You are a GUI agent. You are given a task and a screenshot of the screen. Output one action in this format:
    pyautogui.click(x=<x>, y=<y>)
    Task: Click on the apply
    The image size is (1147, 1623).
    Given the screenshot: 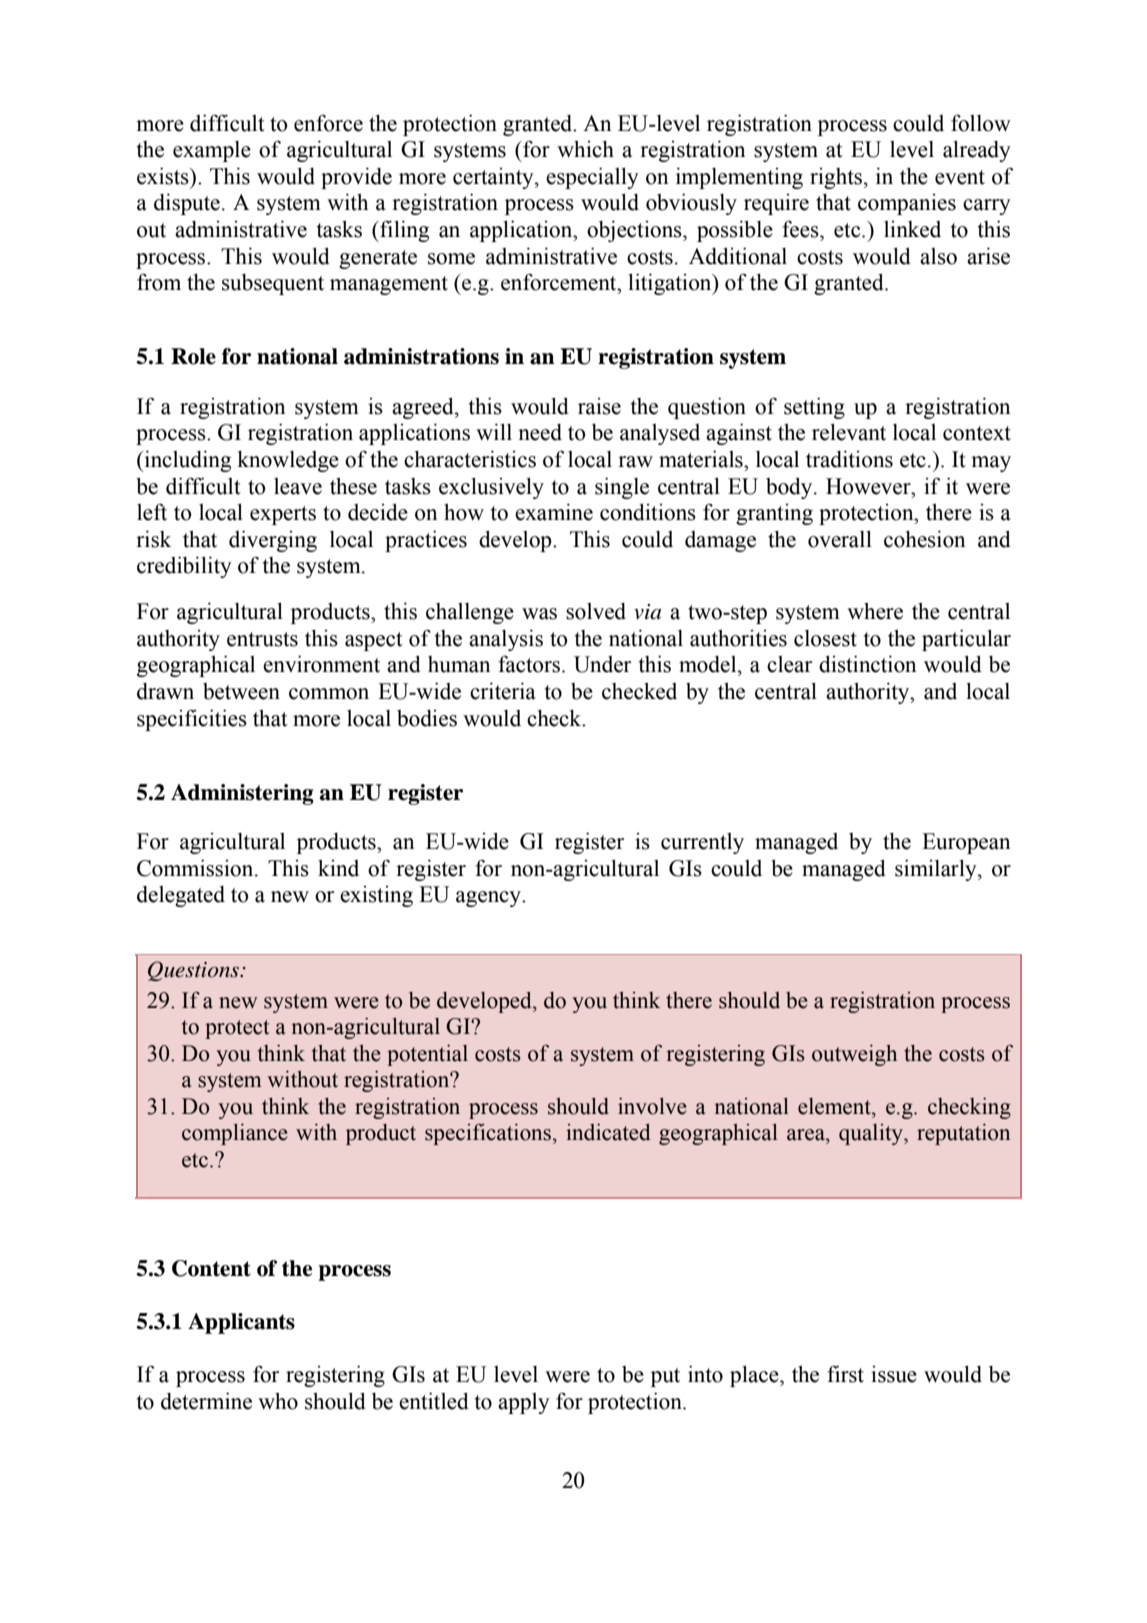 What is the action you would take?
    pyautogui.click(x=524, y=1403)
